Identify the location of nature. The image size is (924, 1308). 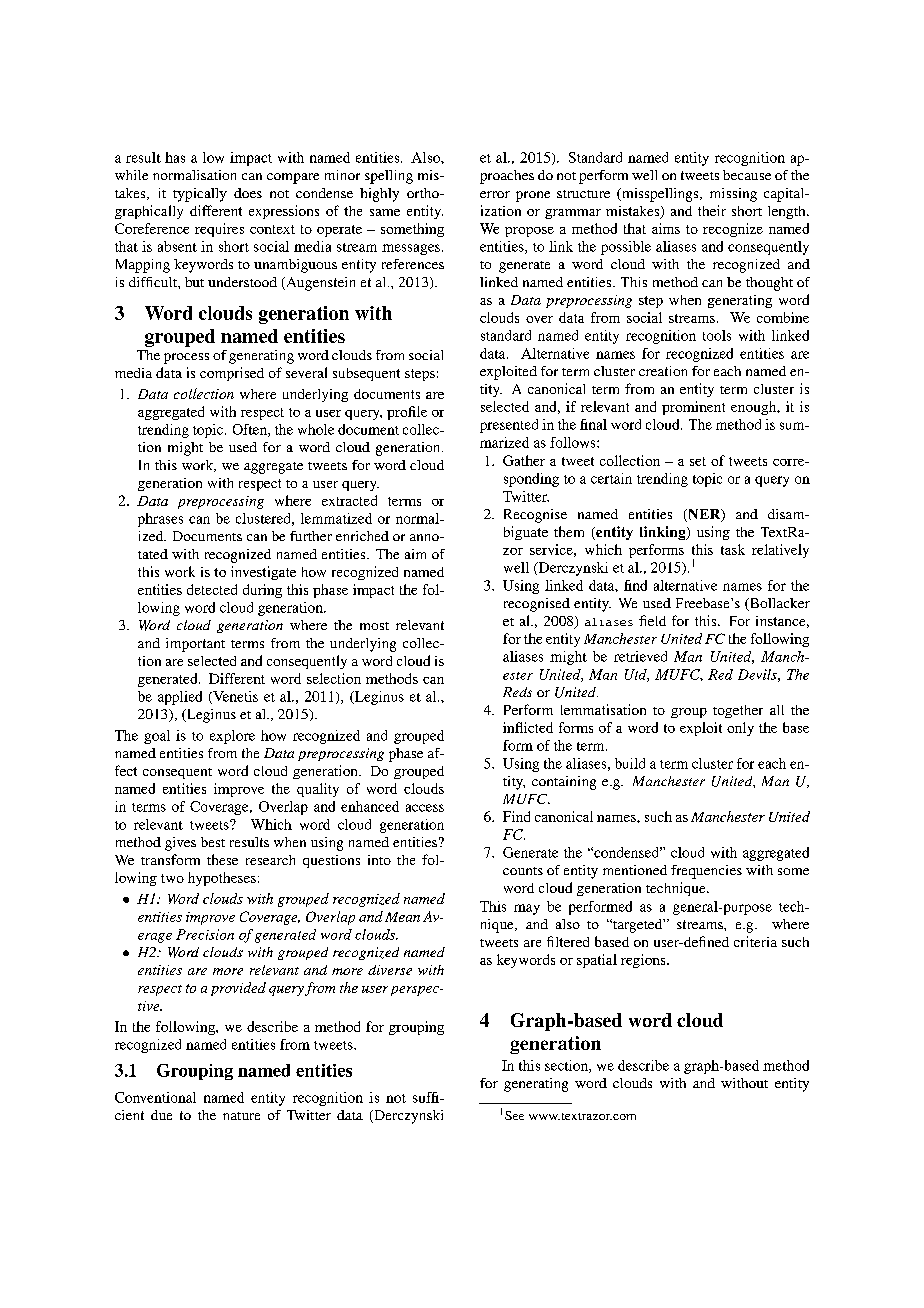
(241, 1116).
